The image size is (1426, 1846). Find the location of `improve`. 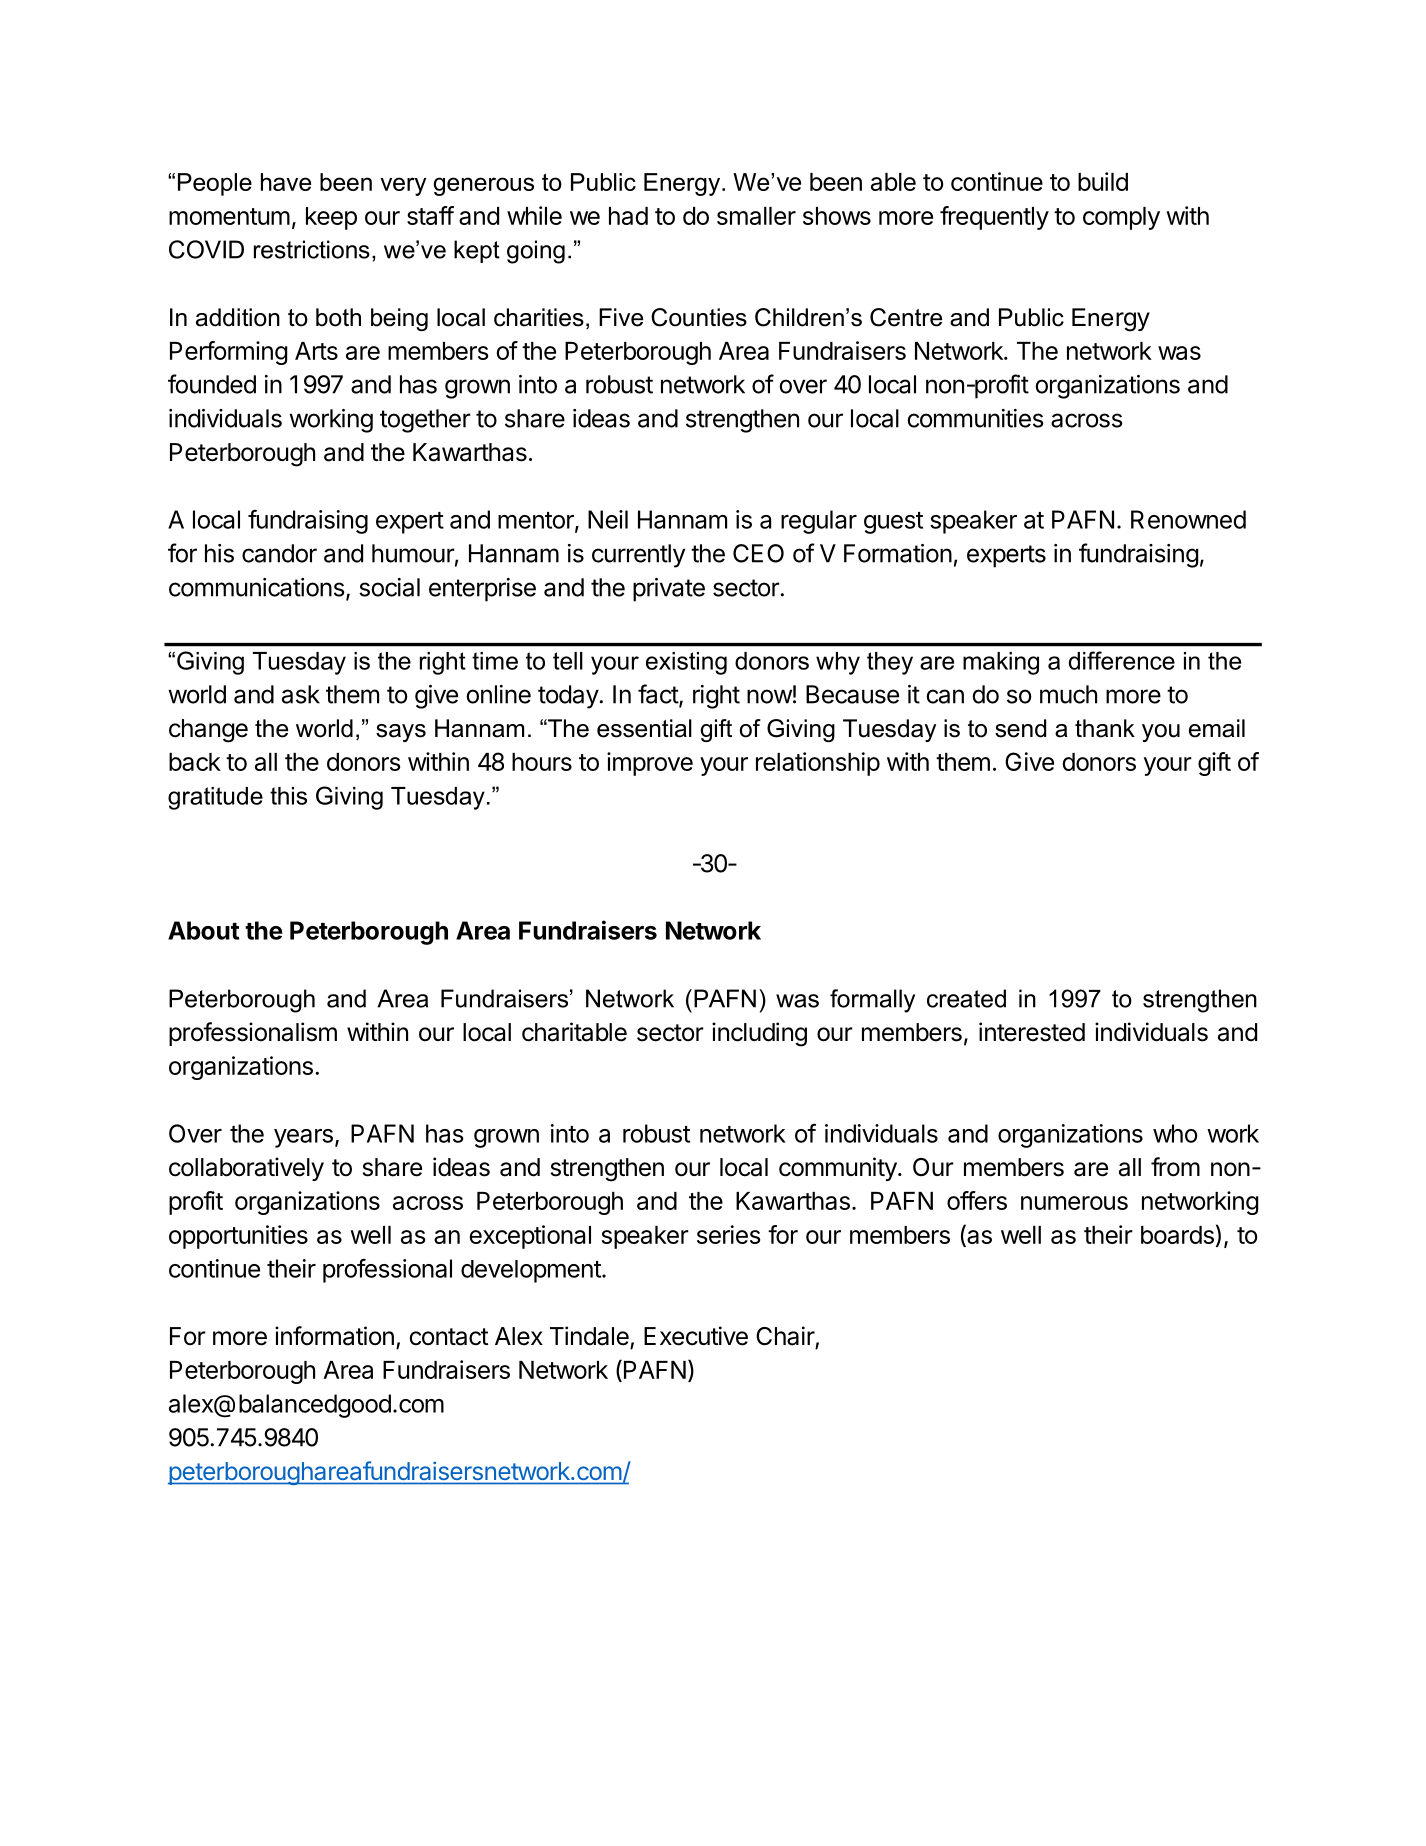

improve is located at coordinates (650, 764).
